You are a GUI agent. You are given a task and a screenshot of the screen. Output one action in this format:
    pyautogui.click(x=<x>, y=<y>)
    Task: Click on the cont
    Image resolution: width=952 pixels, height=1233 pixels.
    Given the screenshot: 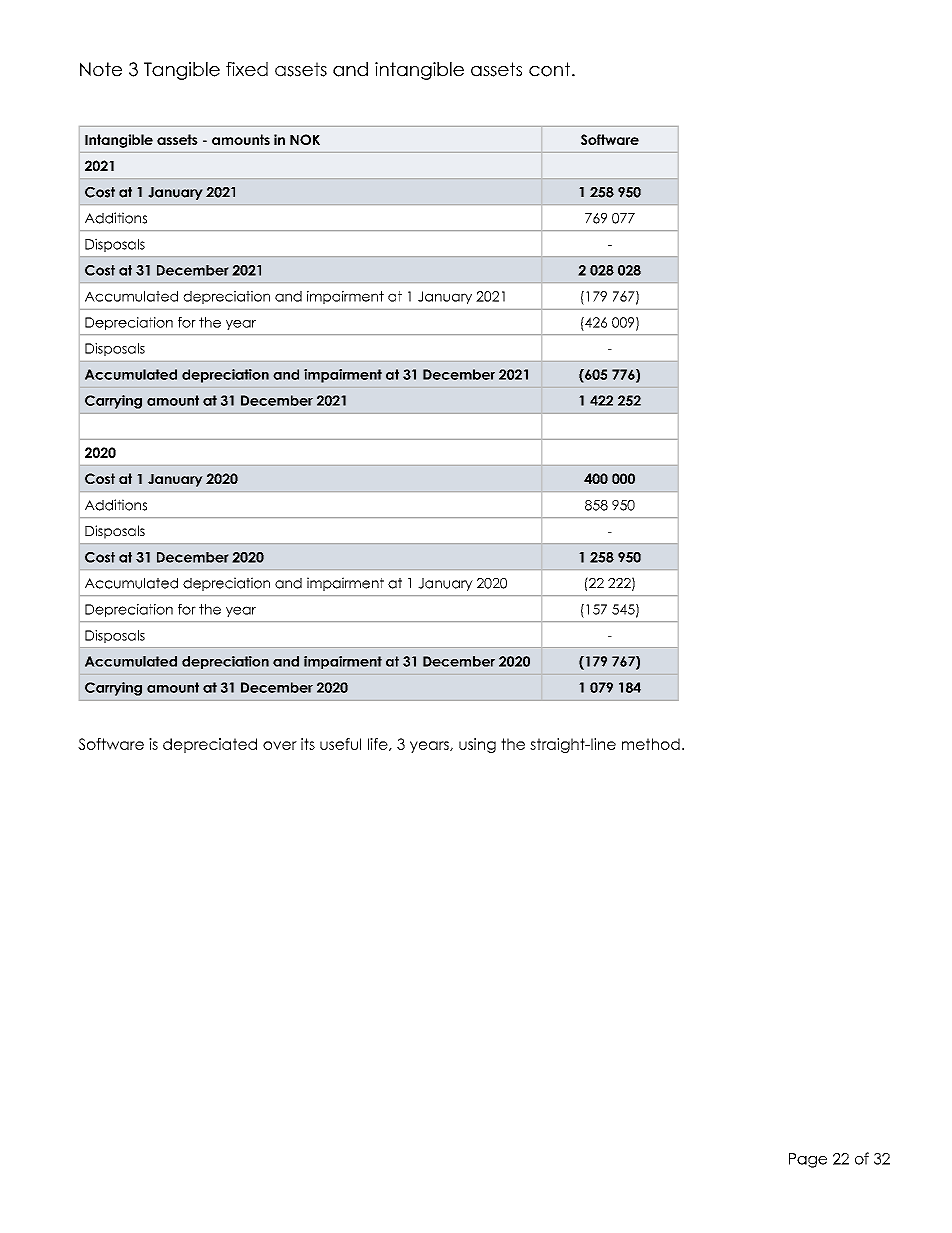 What is the action you would take?
    pyautogui.click(x=551, y=69)
